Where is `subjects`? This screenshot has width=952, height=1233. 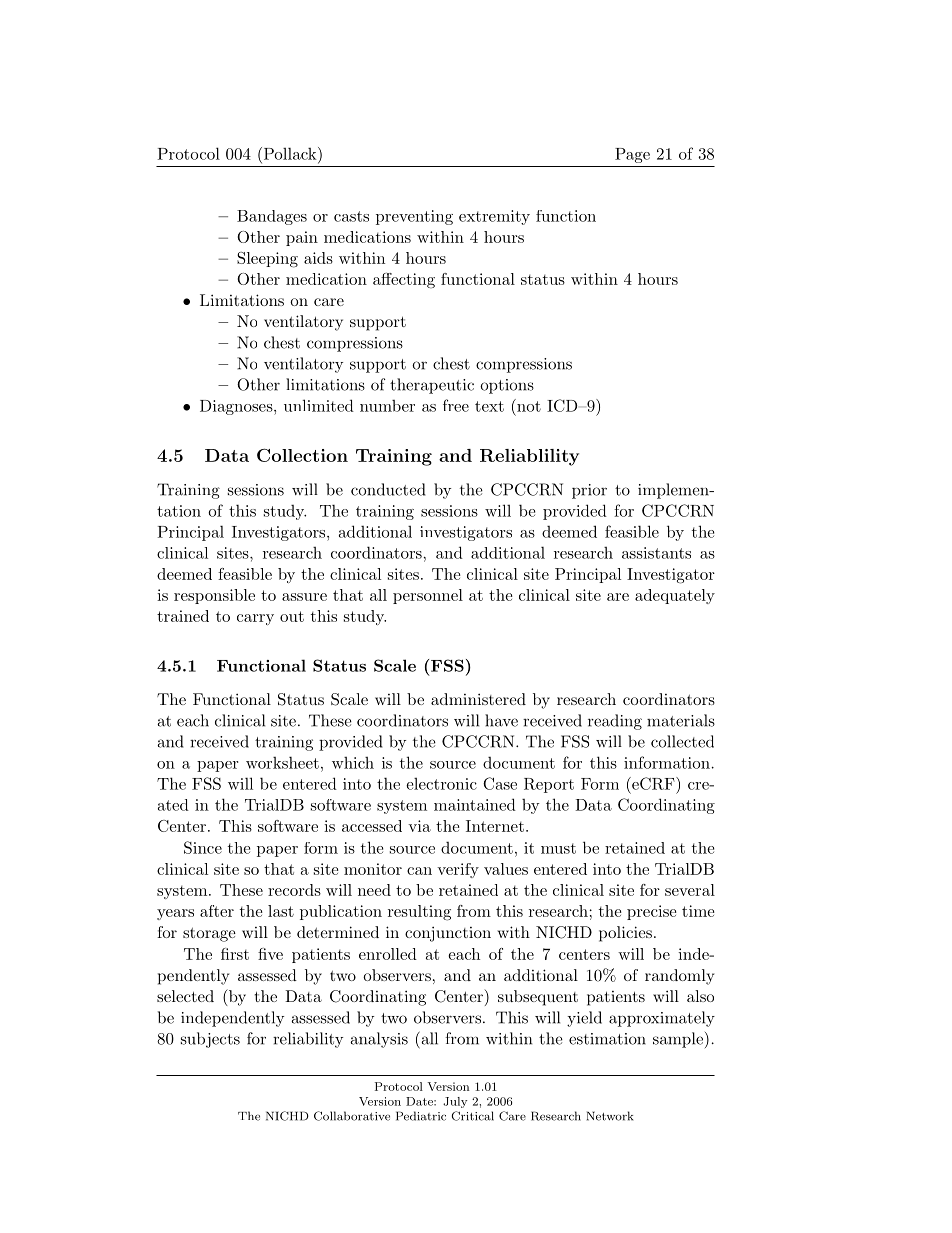
subjects is located at coordinates (210, 1040).
